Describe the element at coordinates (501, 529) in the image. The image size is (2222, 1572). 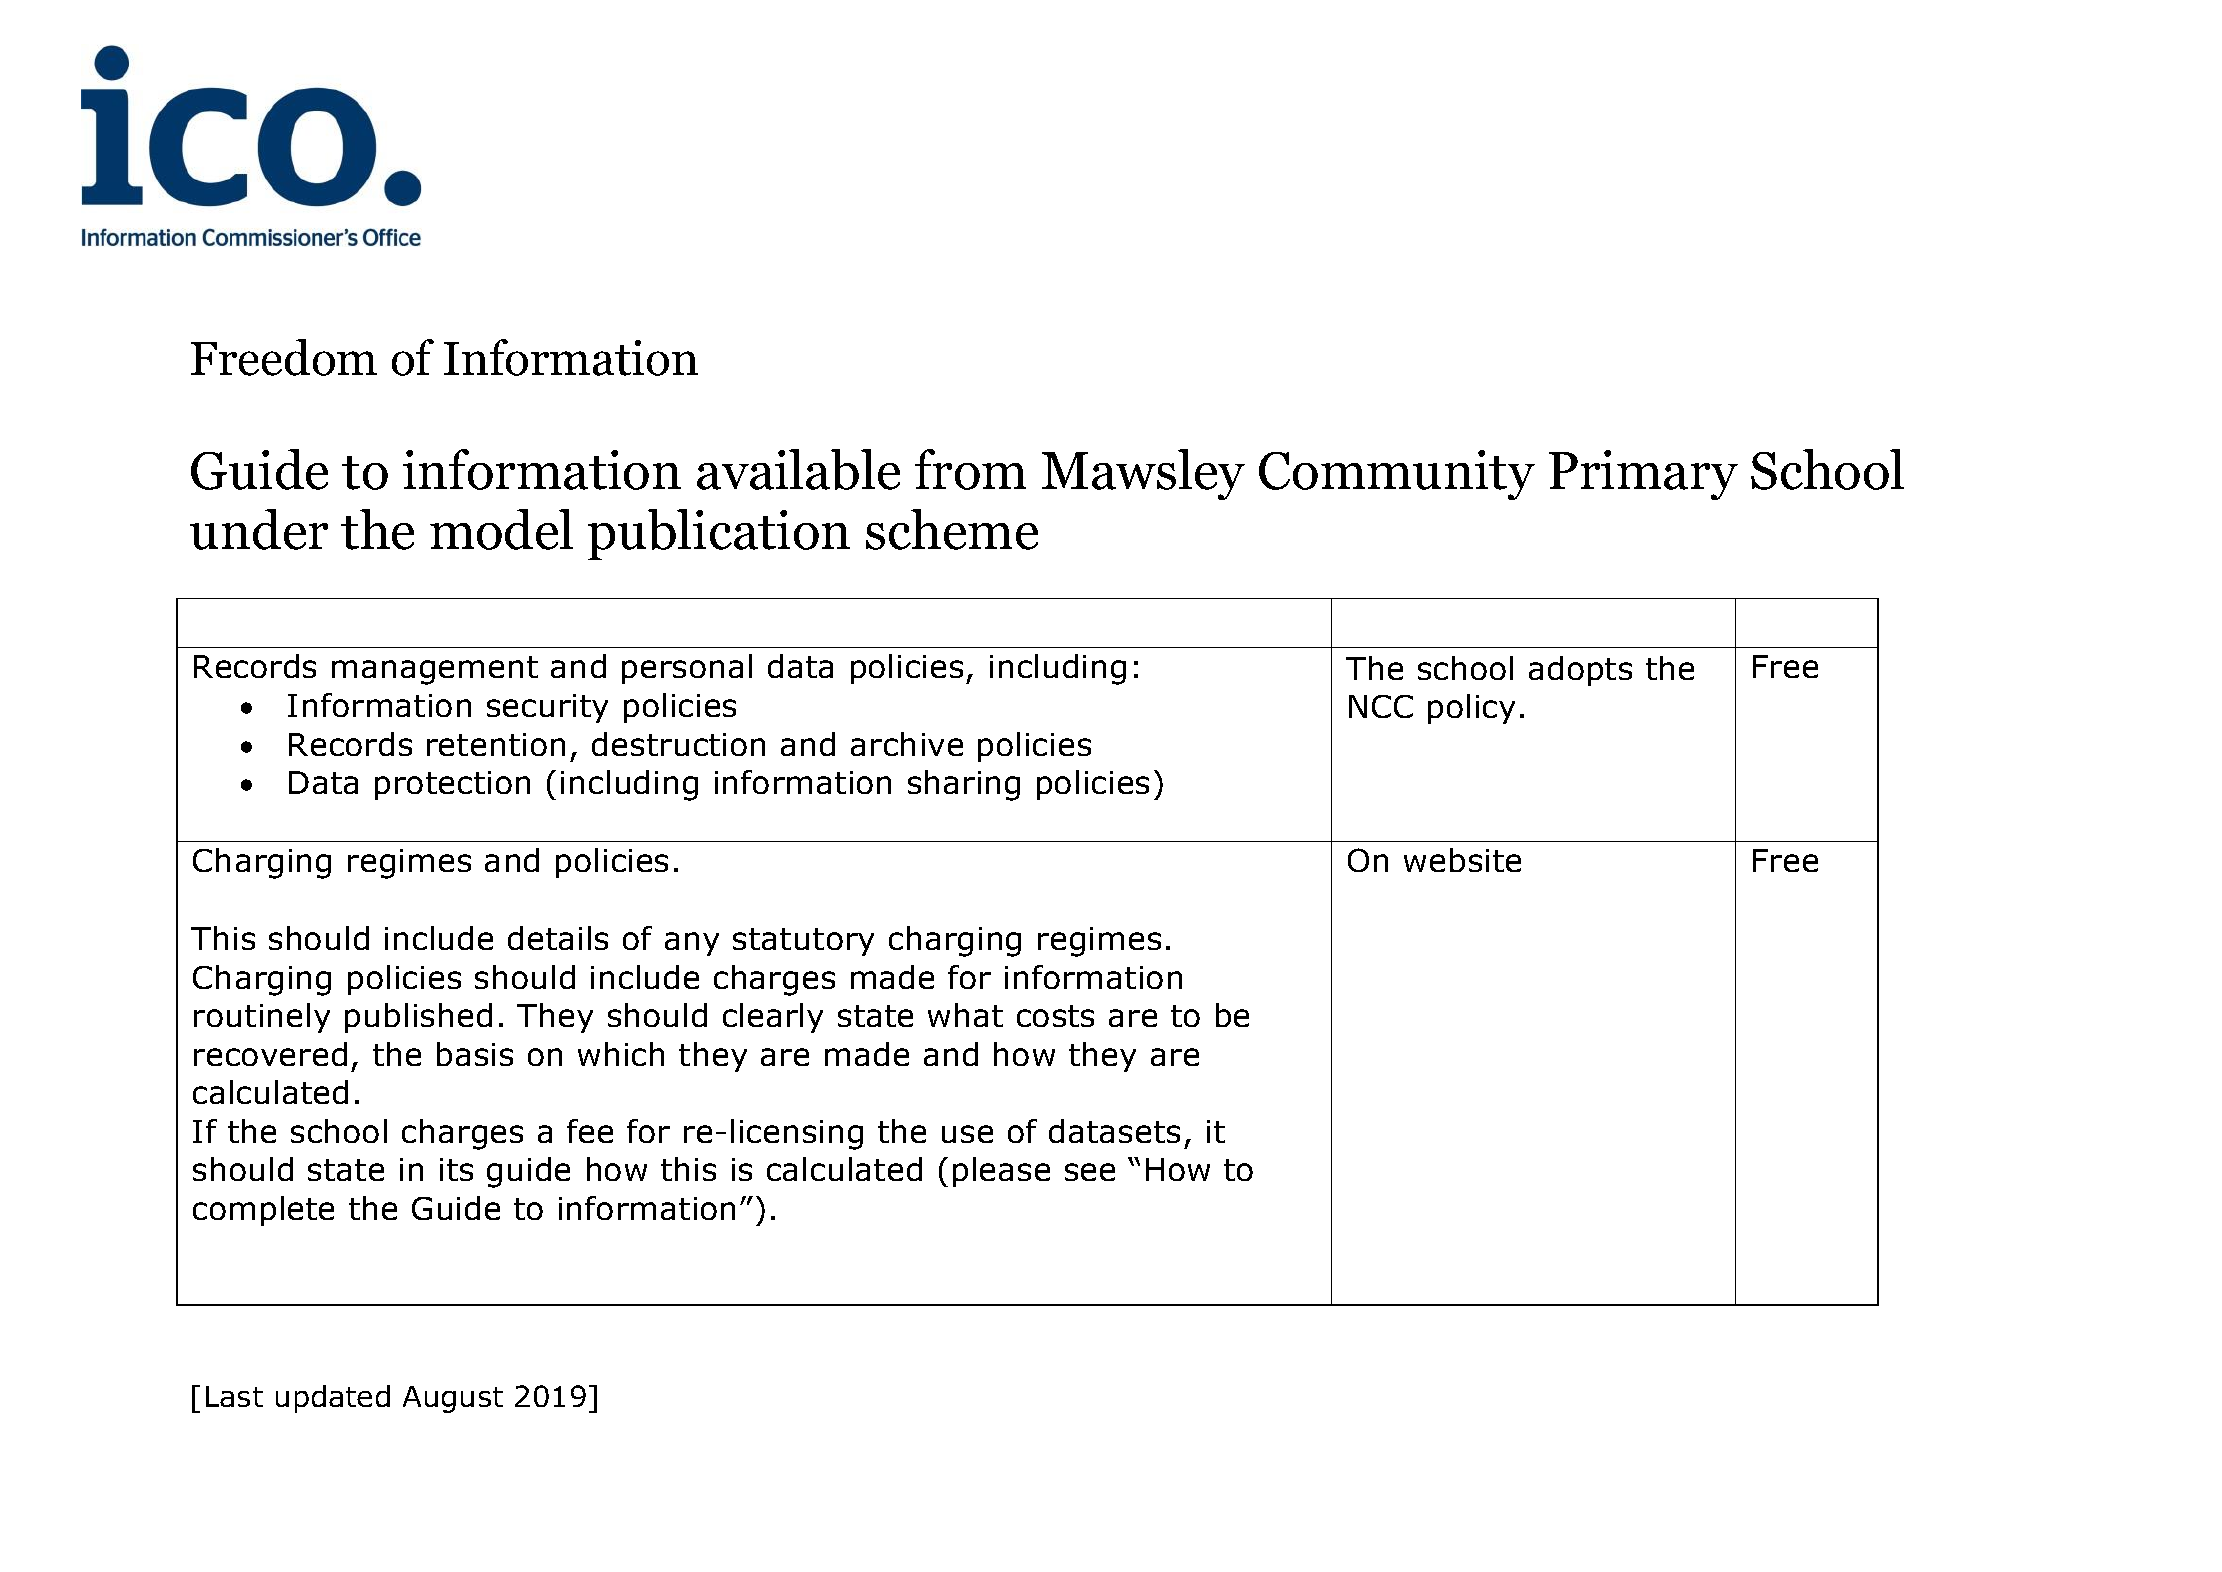
I see `model` at that location.
